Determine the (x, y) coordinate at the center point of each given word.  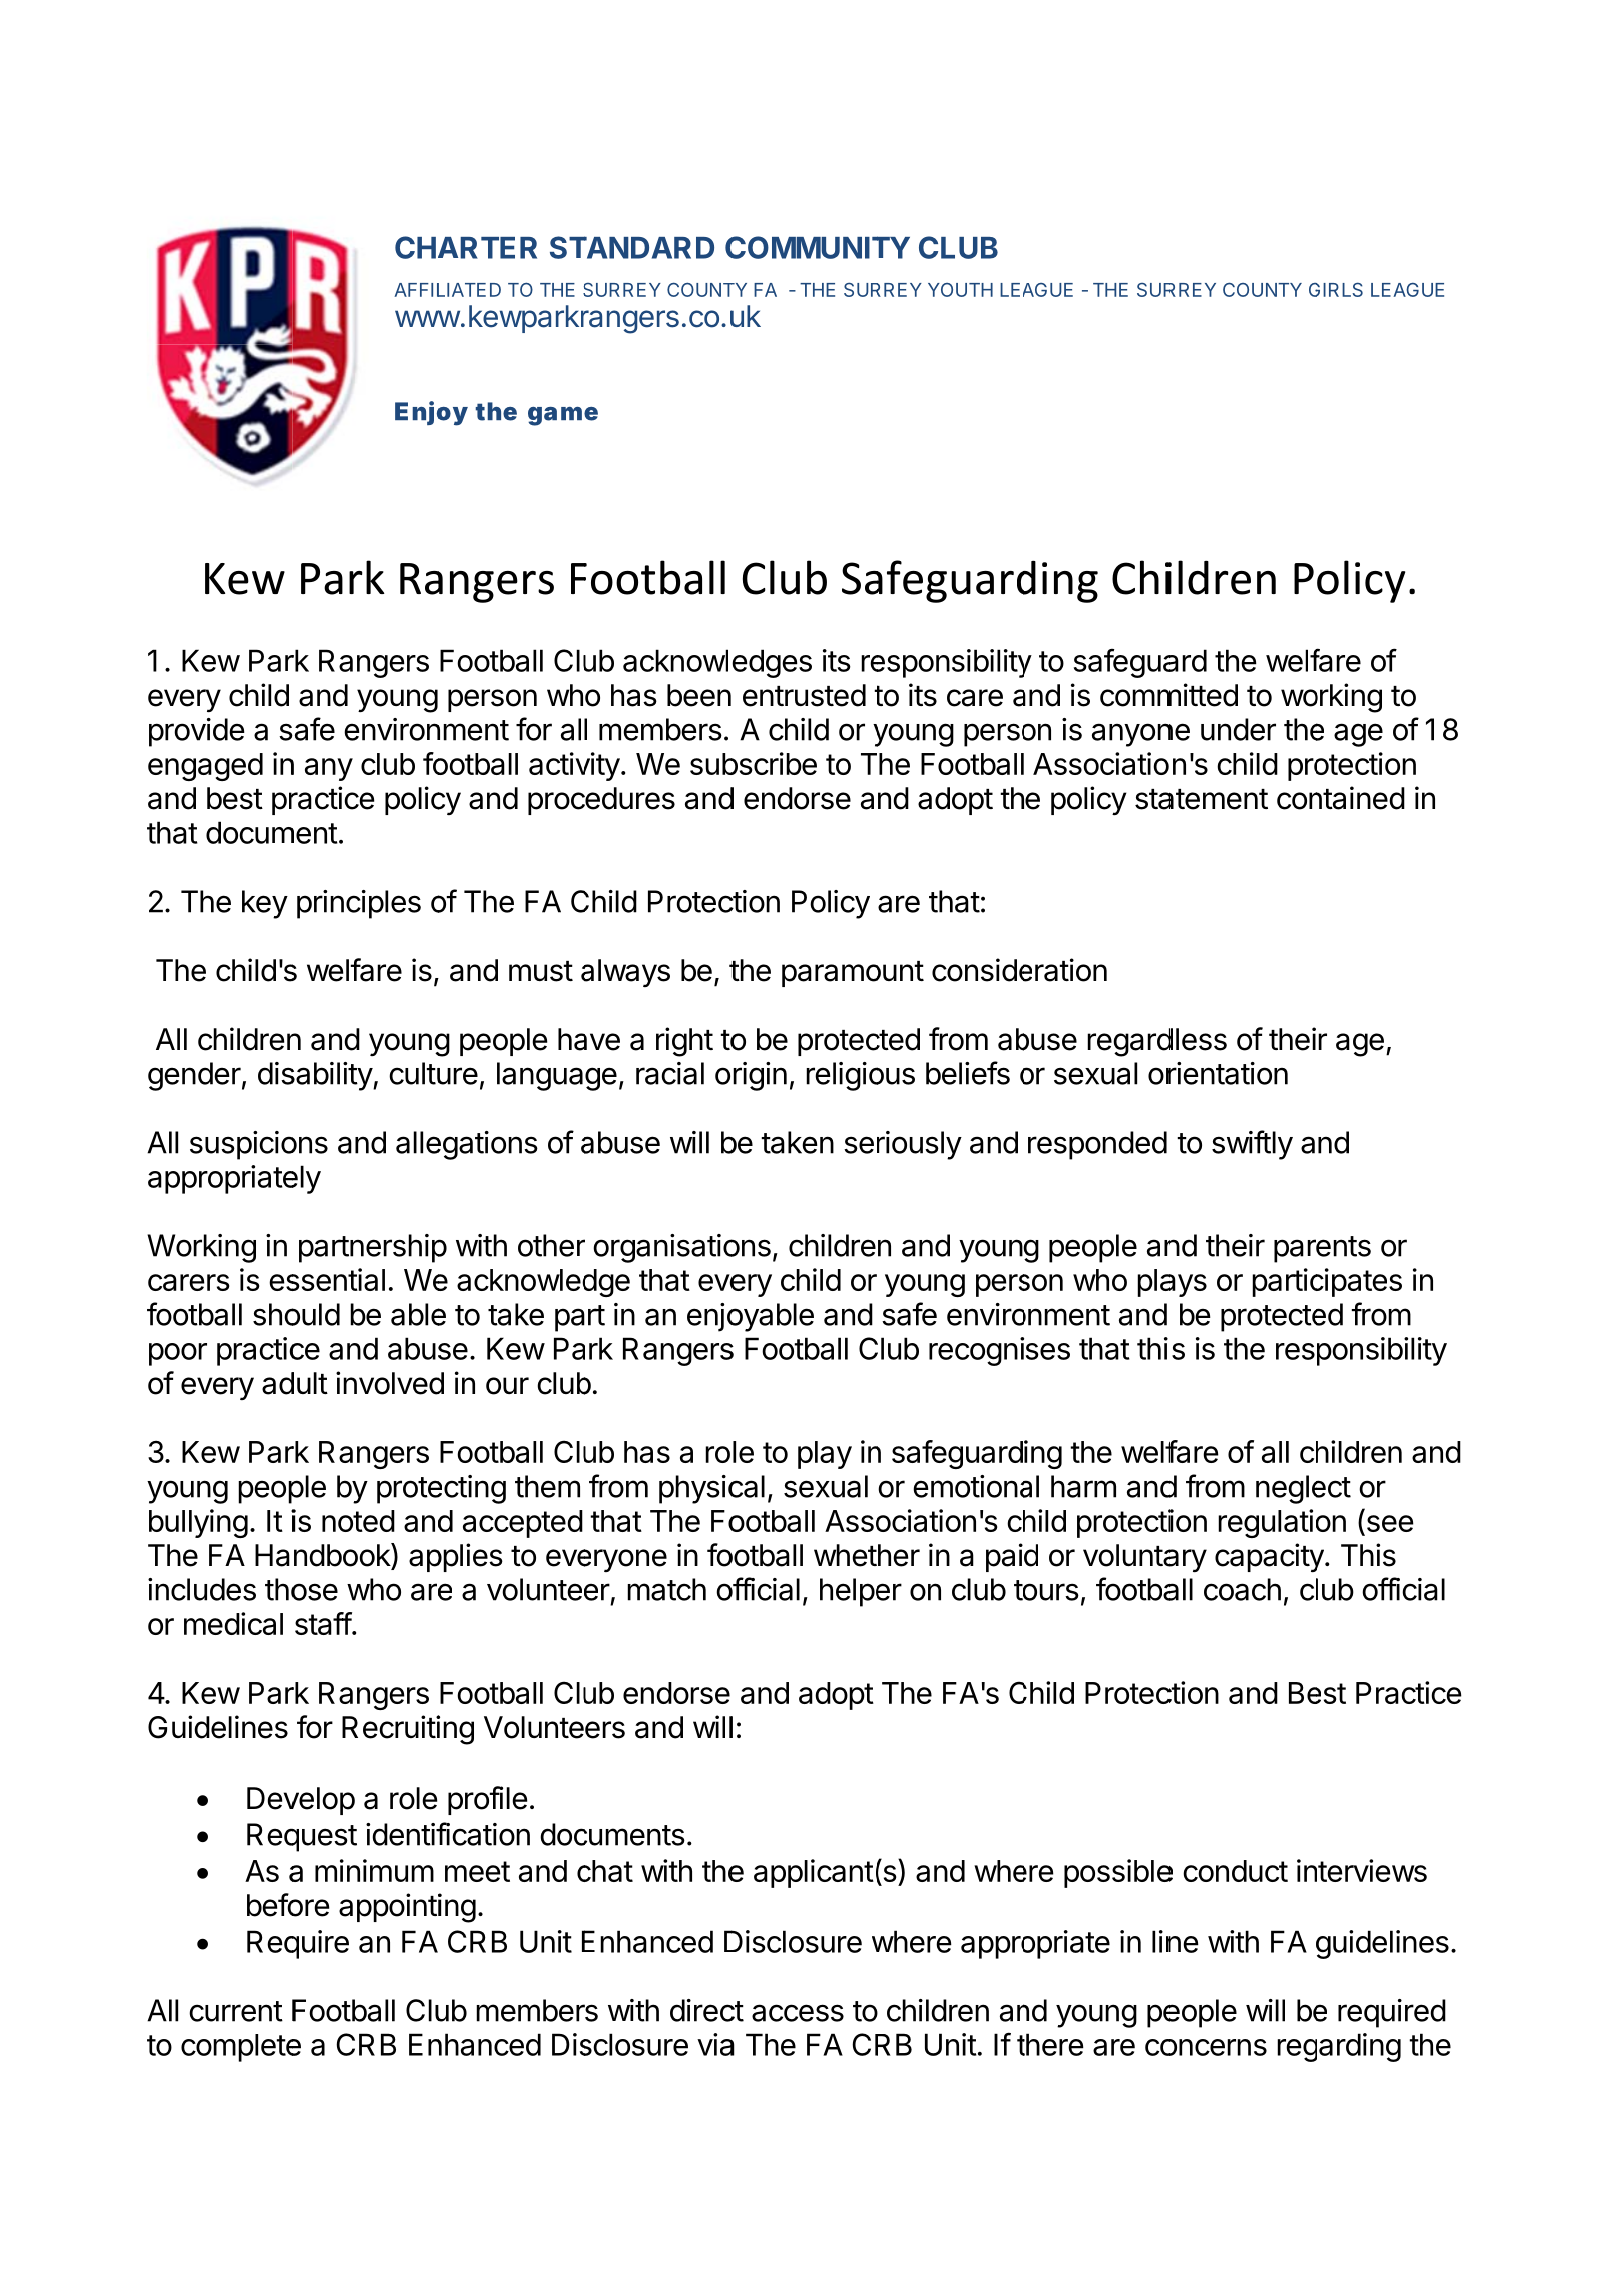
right (684, 1042)
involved (390, 1383)
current (236, 2011)
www (427, 318)
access (798, 2013)
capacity (1270, 1557)
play (825, 1455)
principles (359, 904)
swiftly (1252, 1145)
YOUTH (960, 290)
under (1238, 729)
